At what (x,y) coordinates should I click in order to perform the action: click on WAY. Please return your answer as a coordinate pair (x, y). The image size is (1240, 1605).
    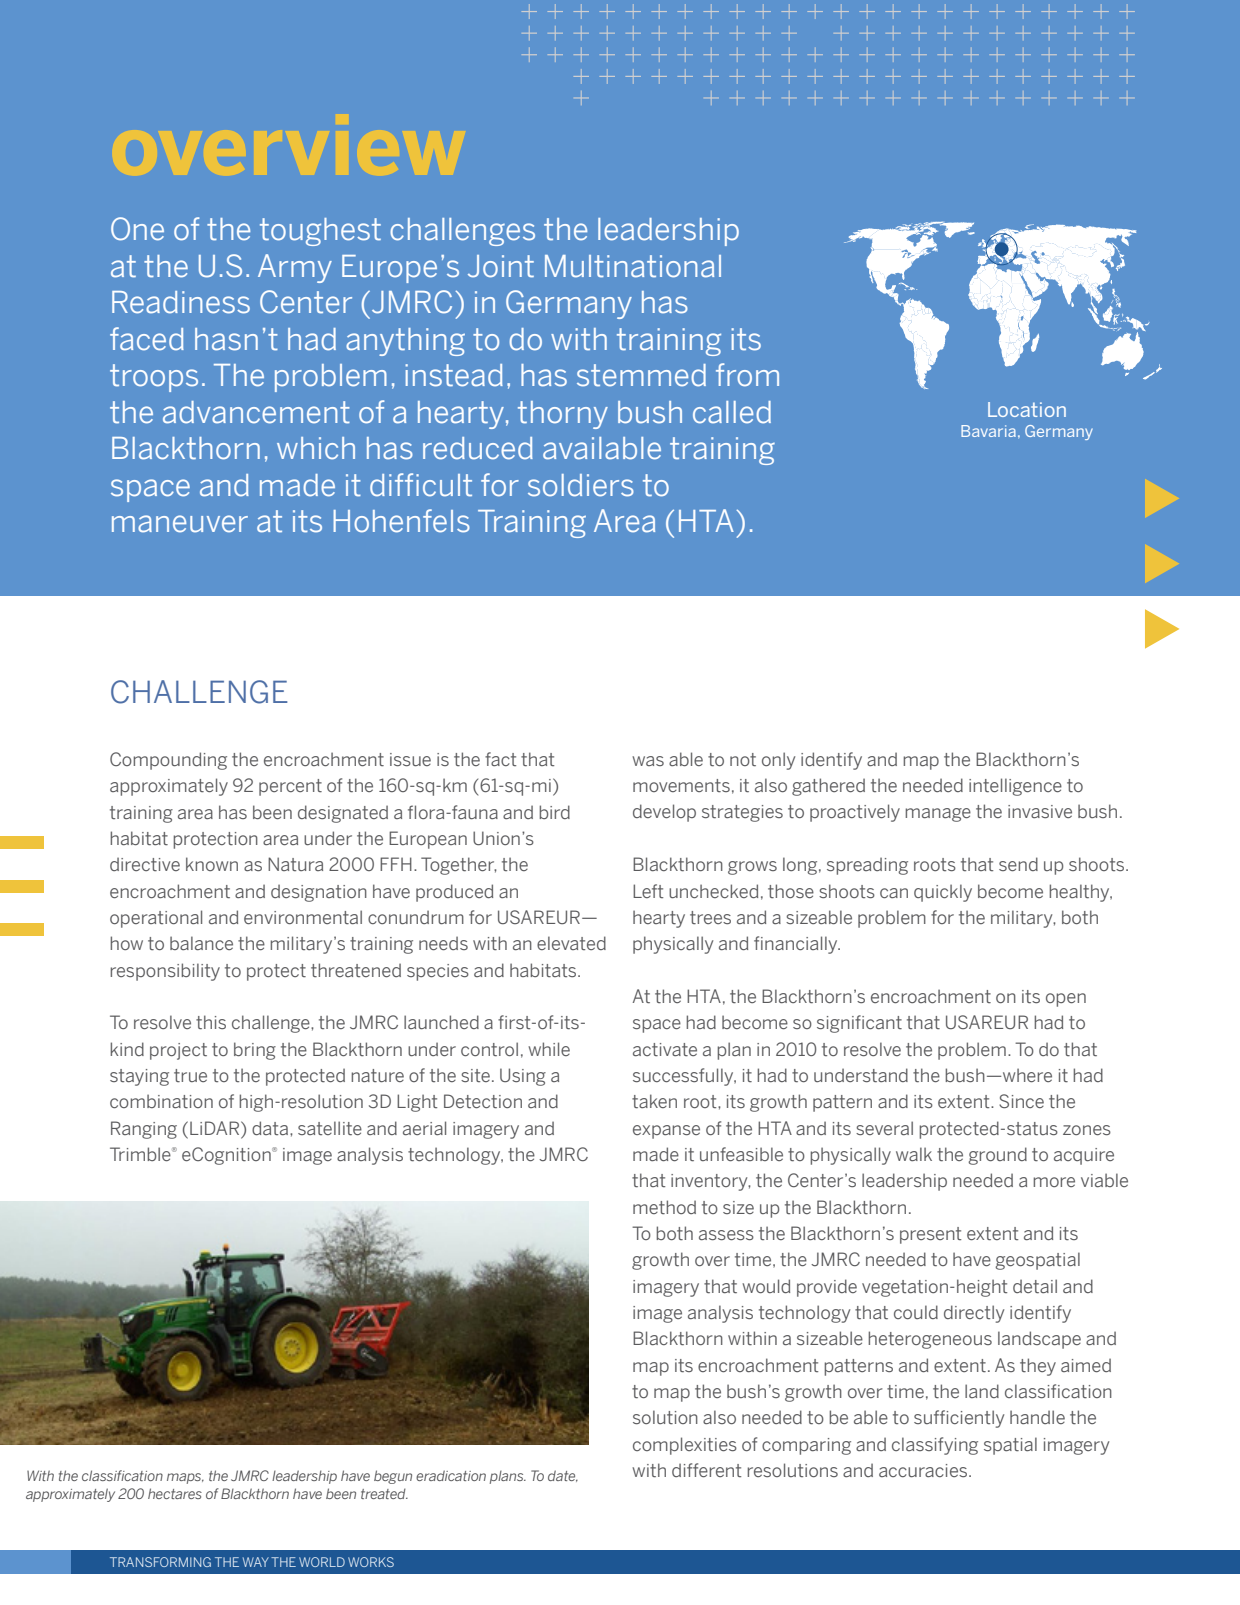
    Looking at the image, I should click on (256, 1562).
